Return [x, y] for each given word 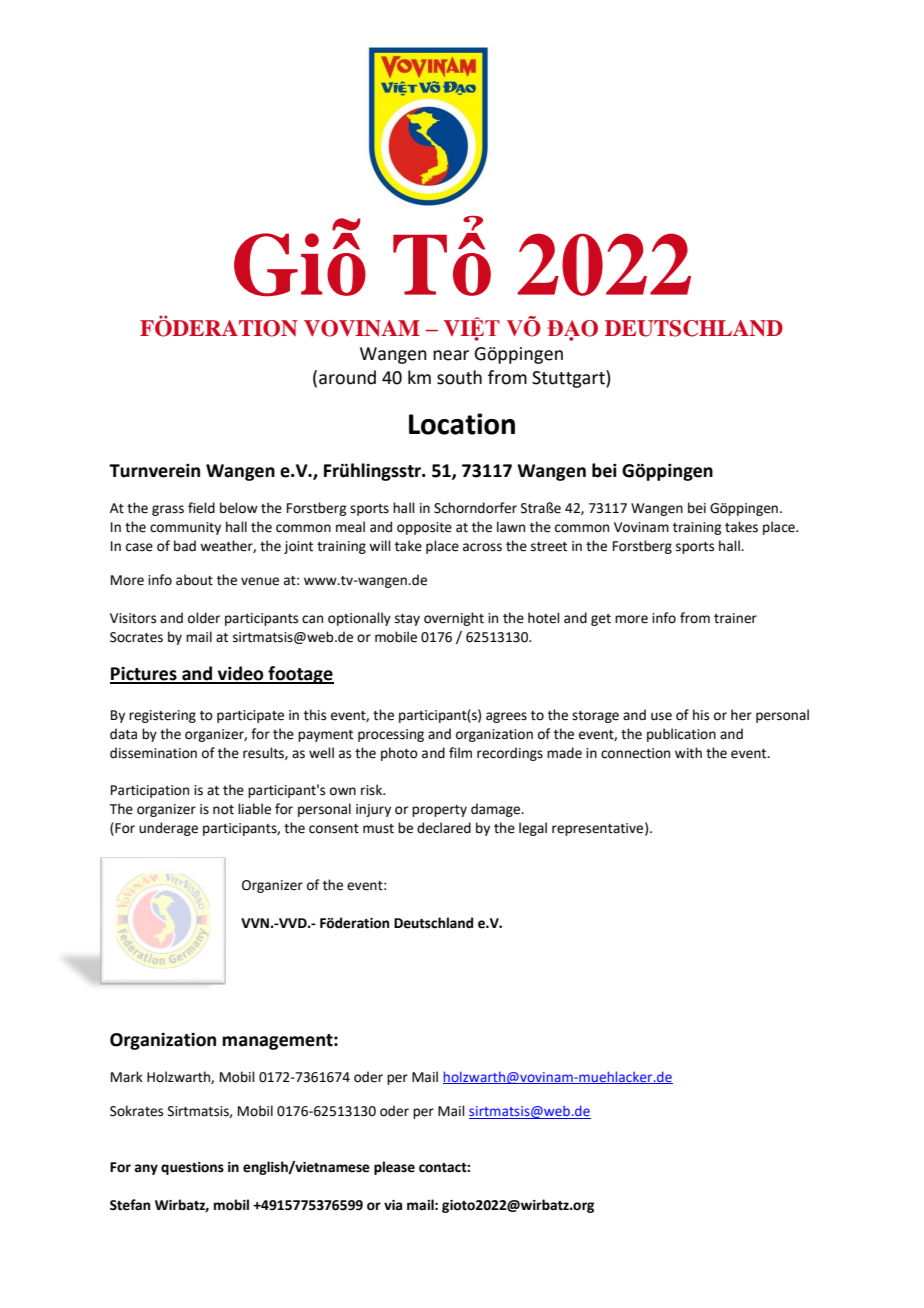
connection [635, 753]
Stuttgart [569, 379]
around [347, 377]
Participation [150, 791]
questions [192, 1168]
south [459, 377]
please [394, 1168]
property [439, 811]
